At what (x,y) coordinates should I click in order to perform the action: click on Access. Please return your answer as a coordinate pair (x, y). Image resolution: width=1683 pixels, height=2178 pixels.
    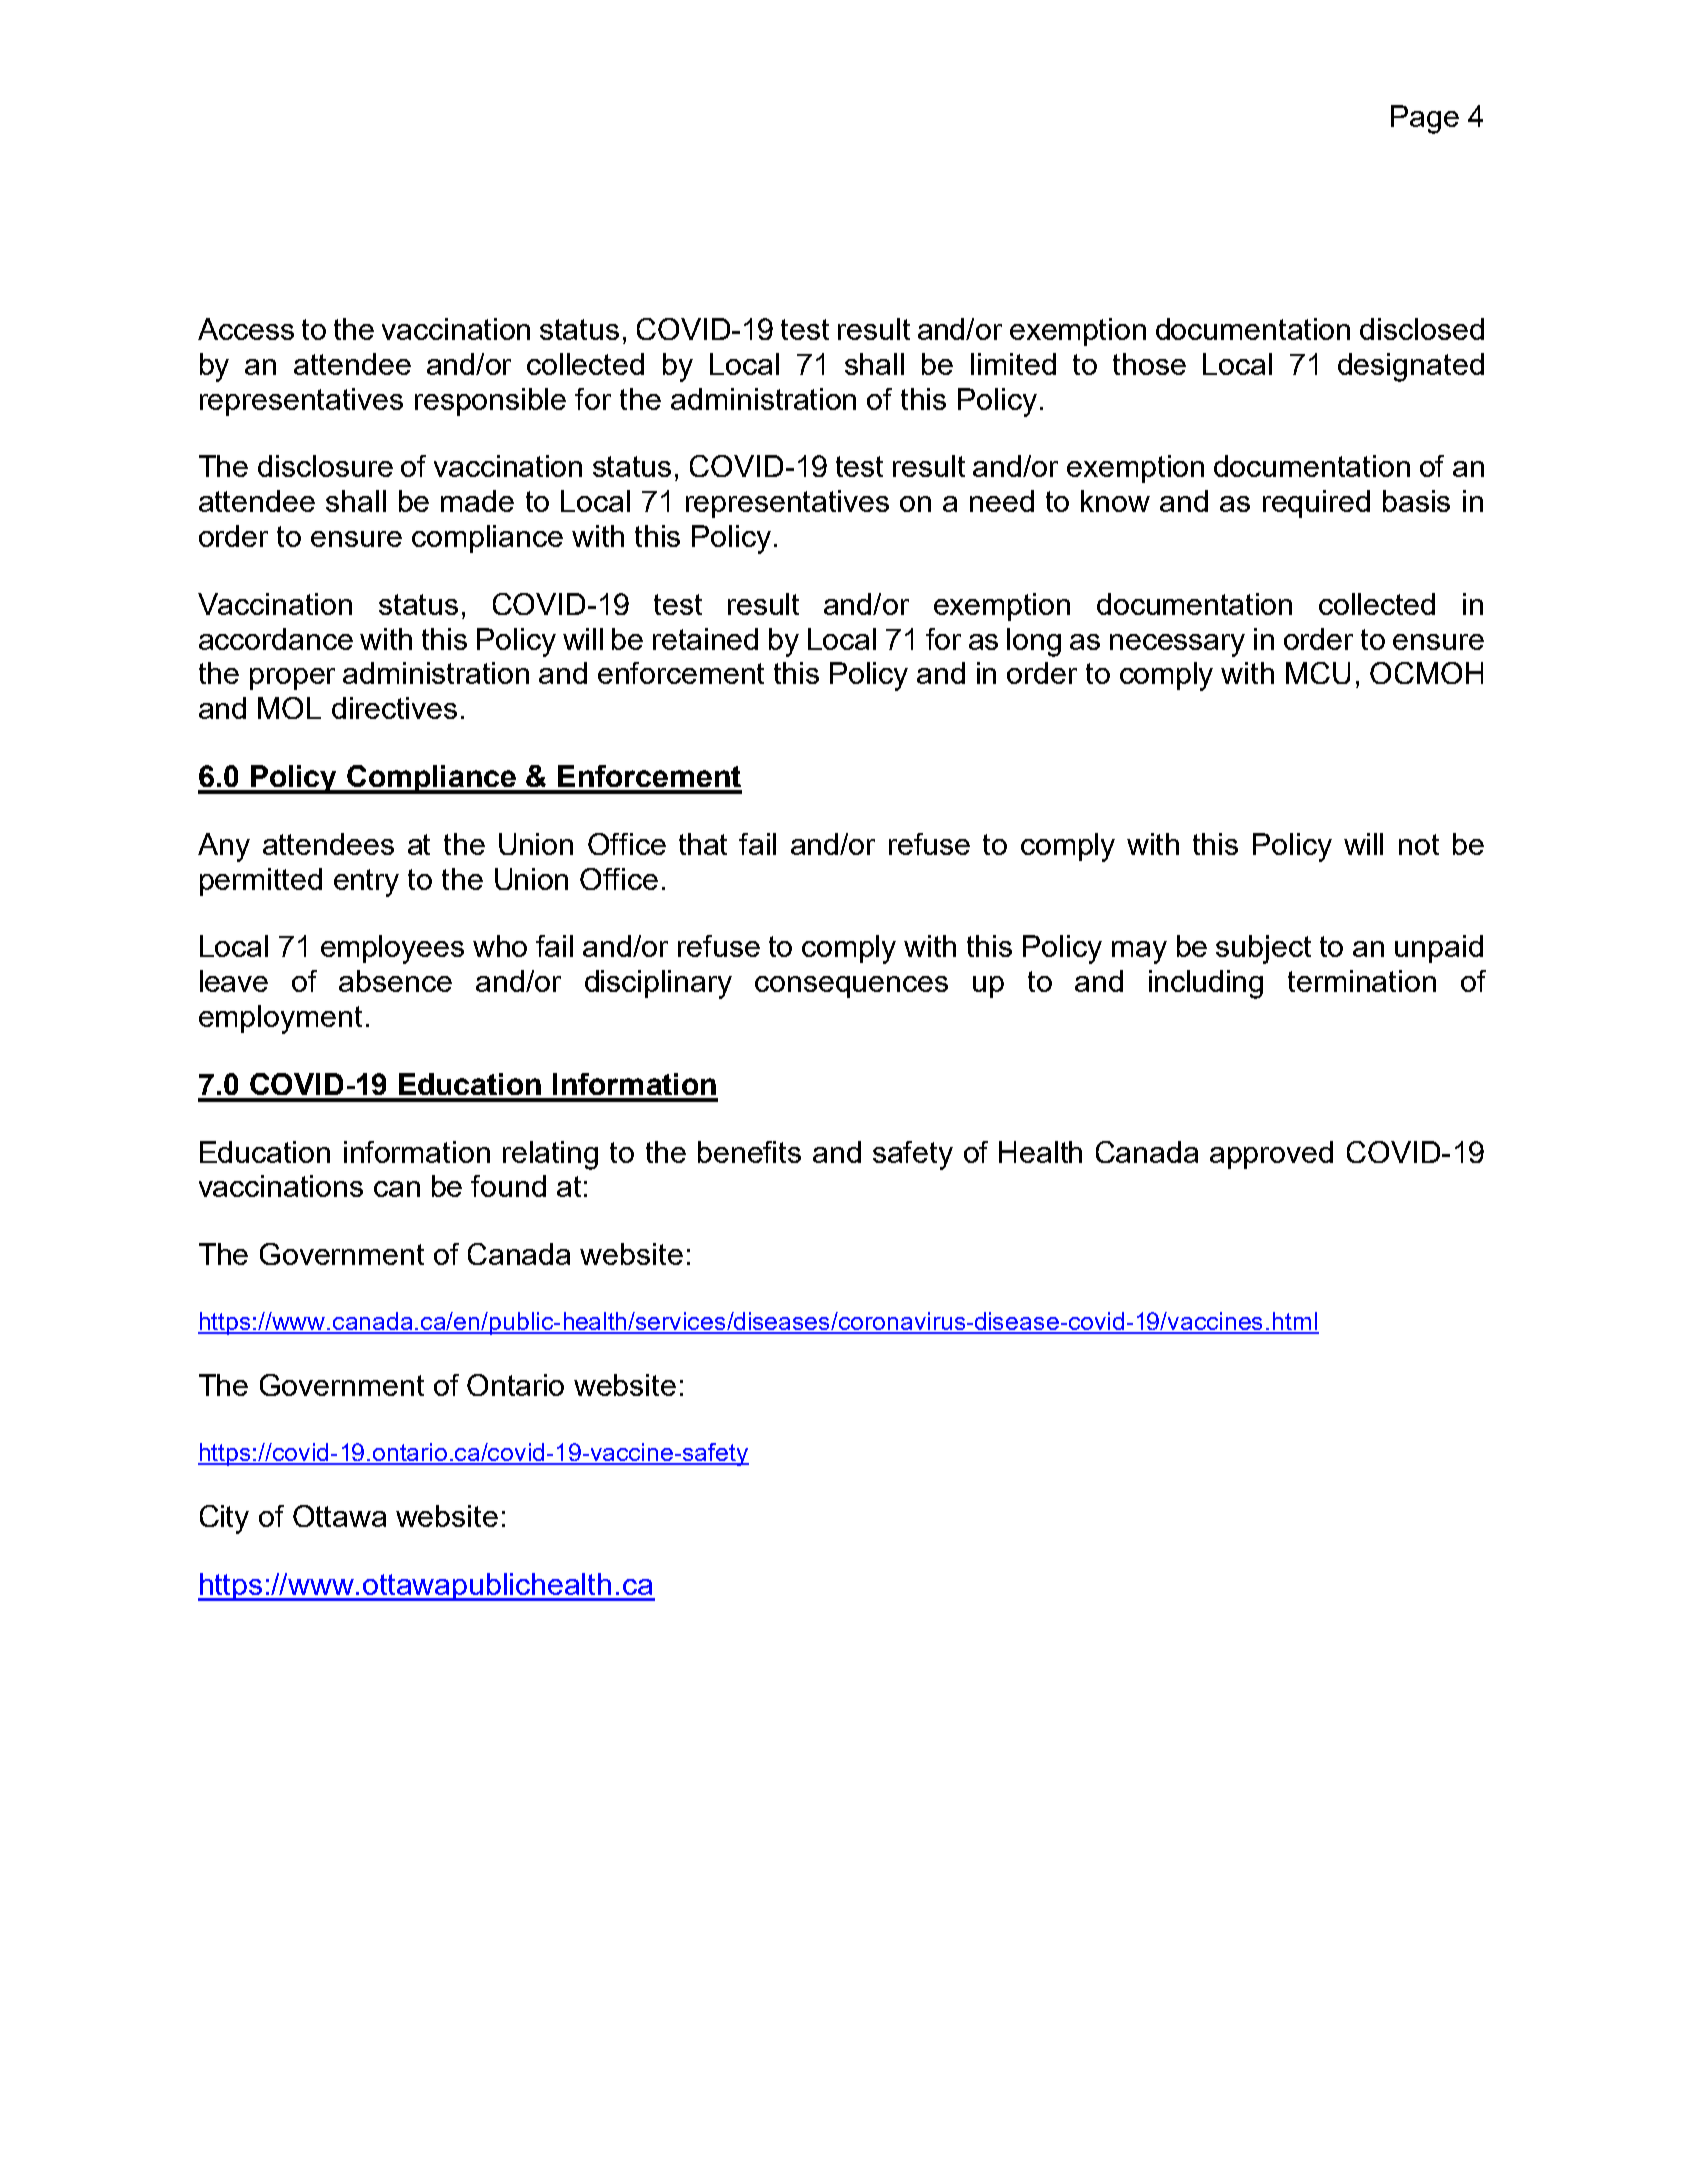
    Looking at the image, I should click on (246, 329).
